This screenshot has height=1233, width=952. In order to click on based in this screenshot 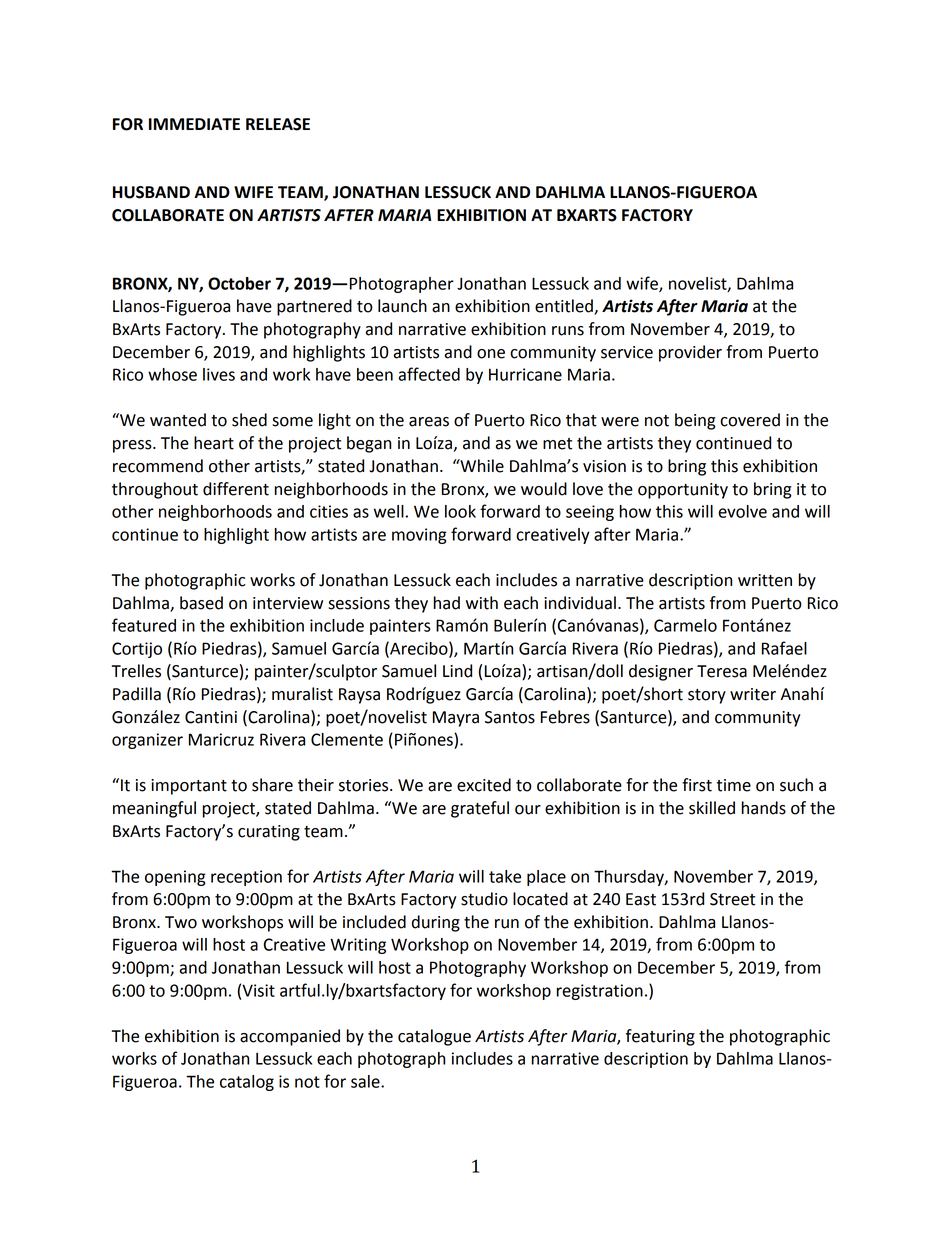, I will do `click(201, 603)`.
